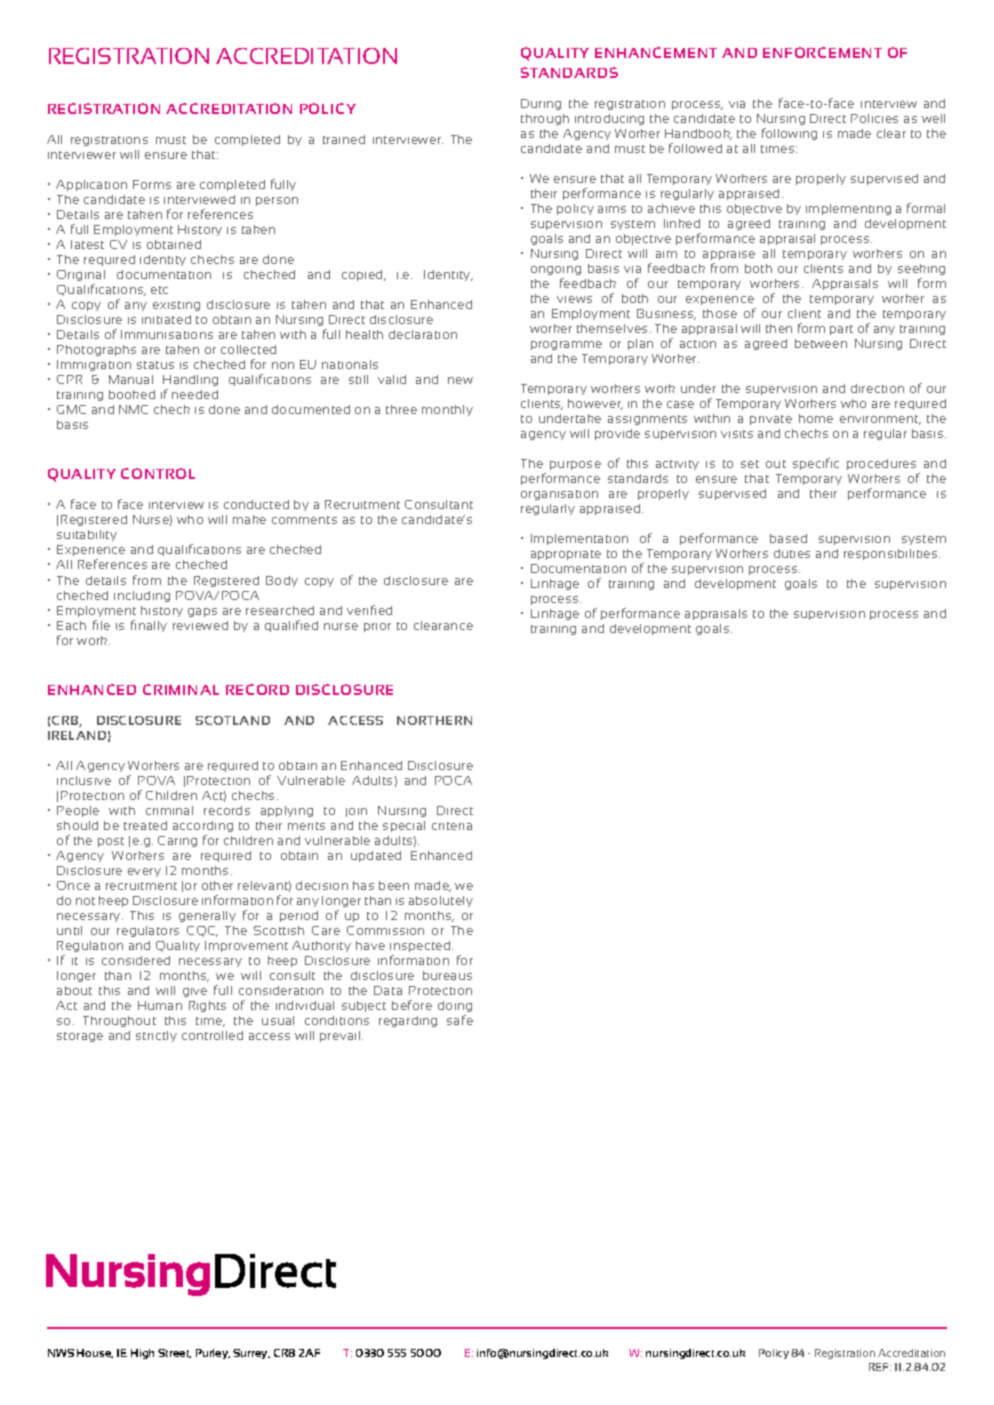  I want to click on ENFORCEMENT, so click(822, 52).
